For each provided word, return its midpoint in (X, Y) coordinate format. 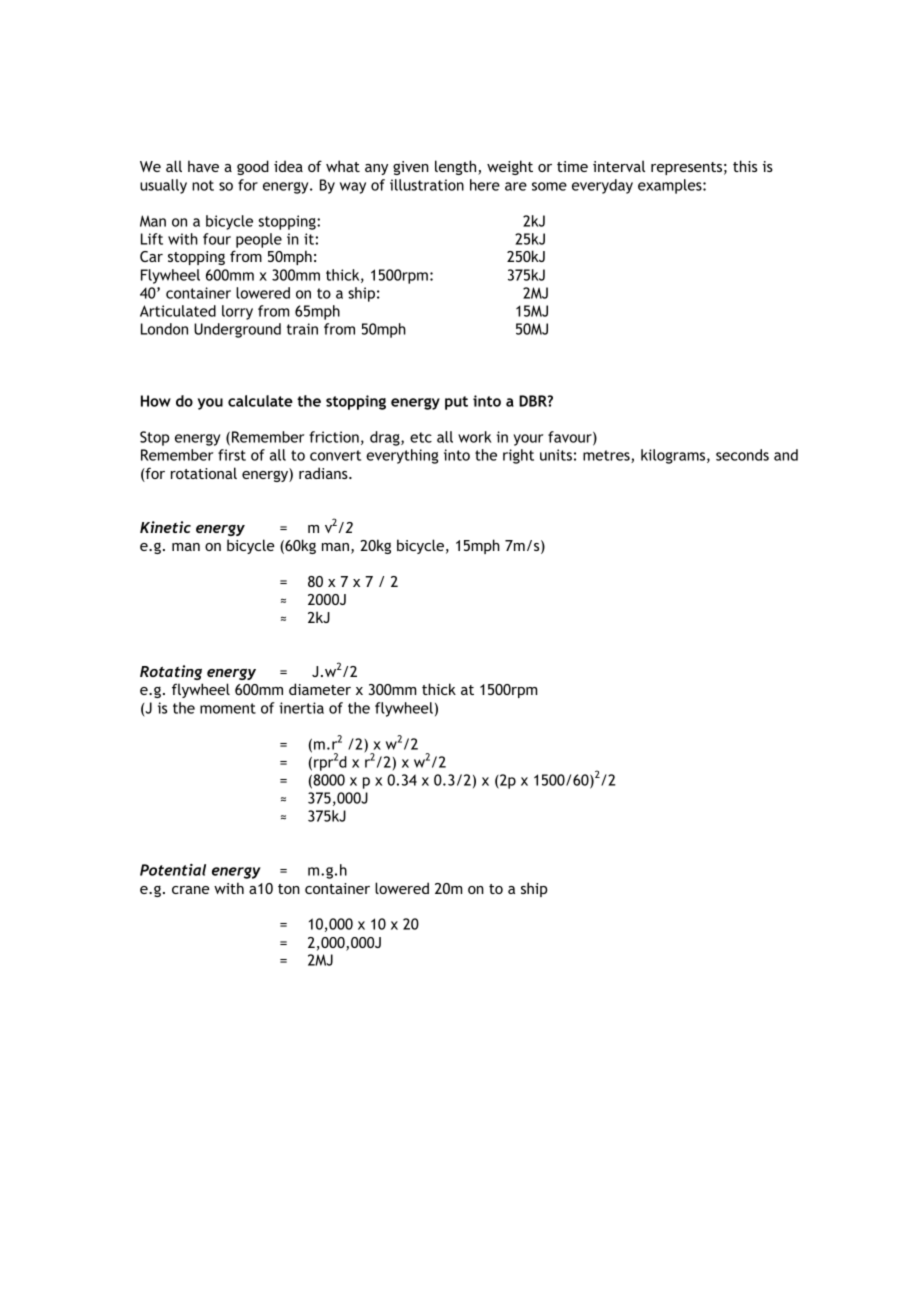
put (456, 403)
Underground (237, 330)
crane (190, 890)
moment (228, 708)
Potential (173, 870)
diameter (320, 689)
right (518, 456)
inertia (301, 708)
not (203, 185)
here (485, 185)
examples (671, 186)
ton (289, 889)
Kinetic (165, 527)
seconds (742, 455)
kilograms (674, 456)
